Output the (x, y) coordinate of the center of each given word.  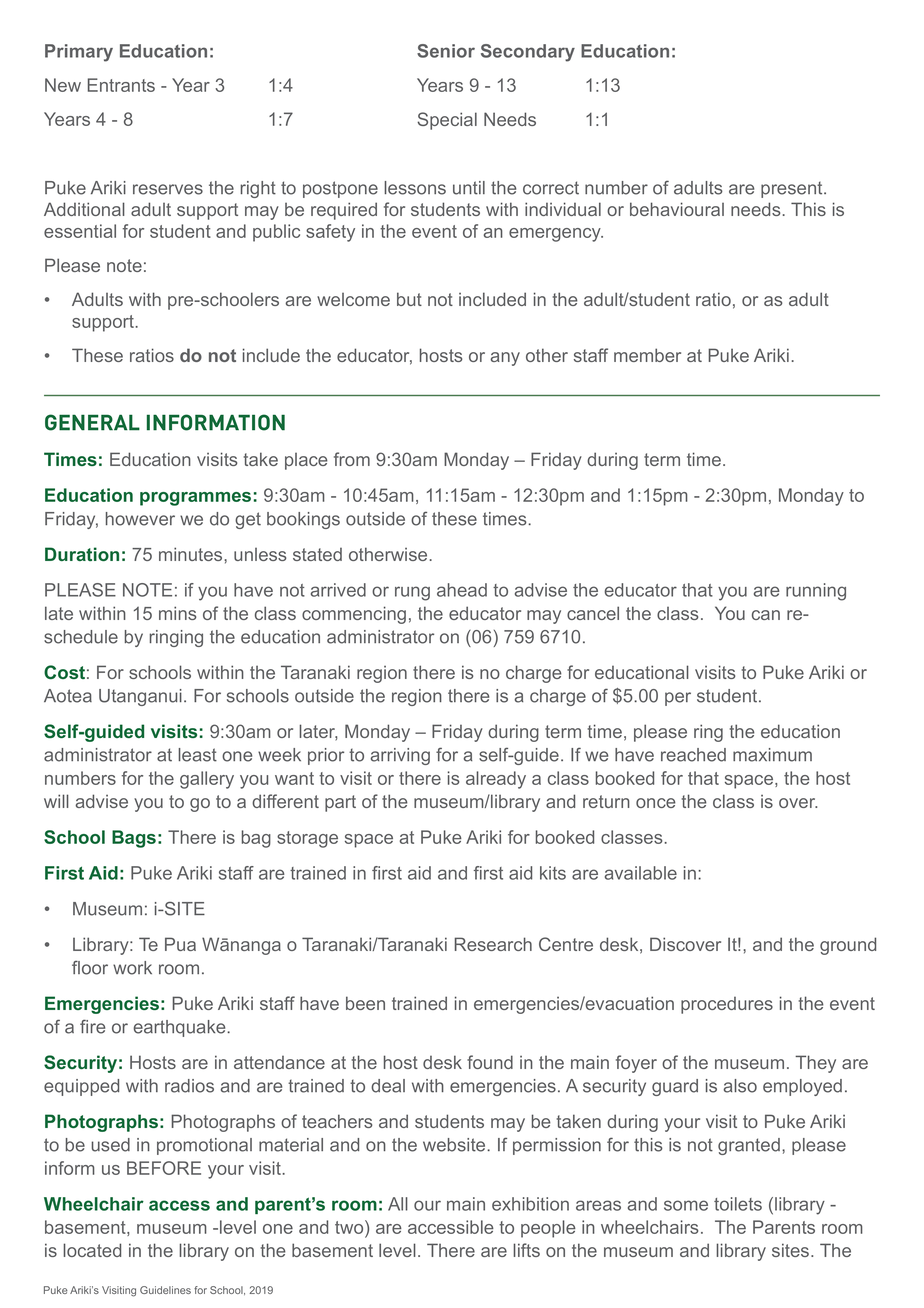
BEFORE (164, 1168)
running (816, 592)
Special (447, 121)
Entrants (121, 85)
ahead (462, 590)
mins (177, 613)
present (793, 189)
